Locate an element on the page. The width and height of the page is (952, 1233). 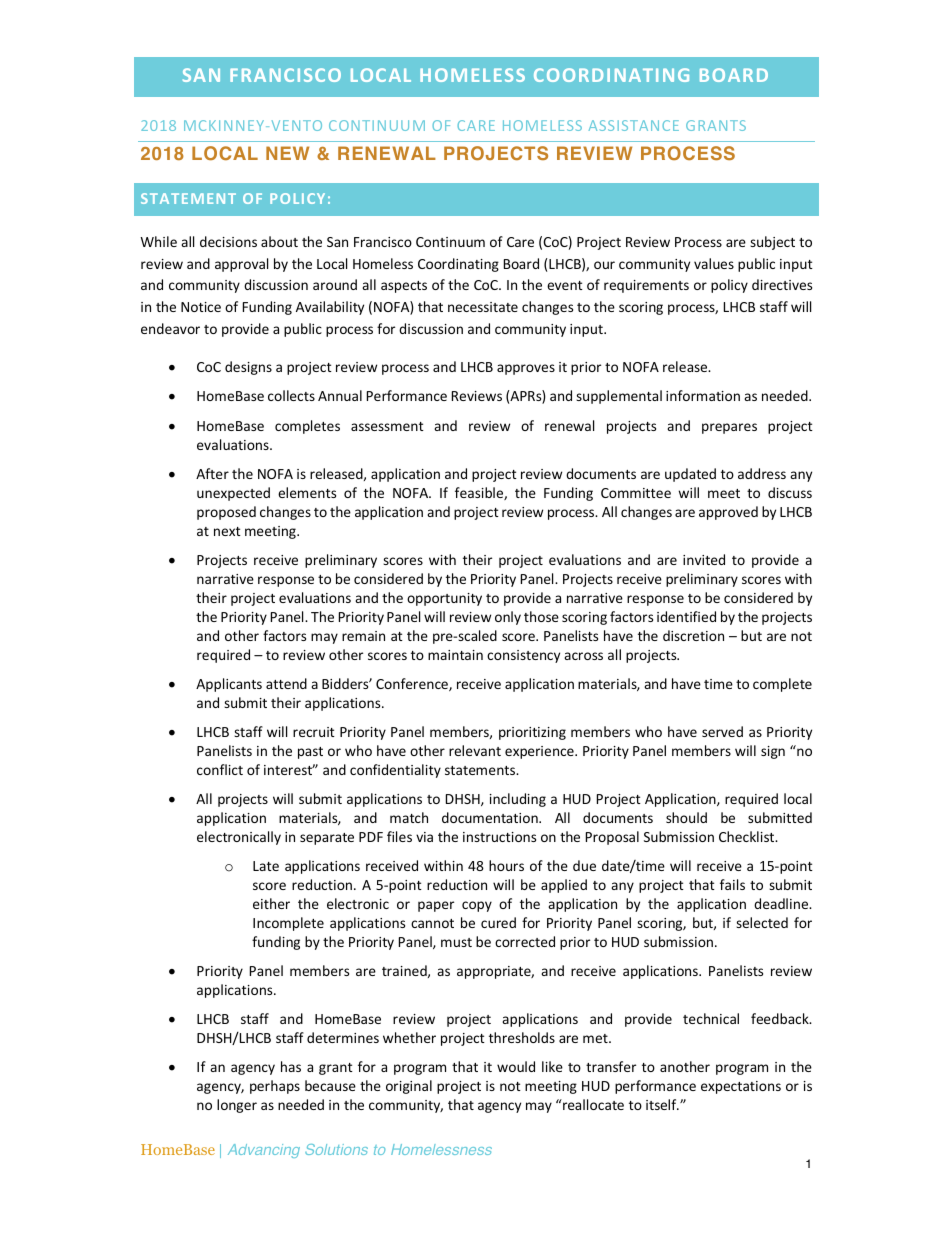
subject is located at coordinates (772, 243).
